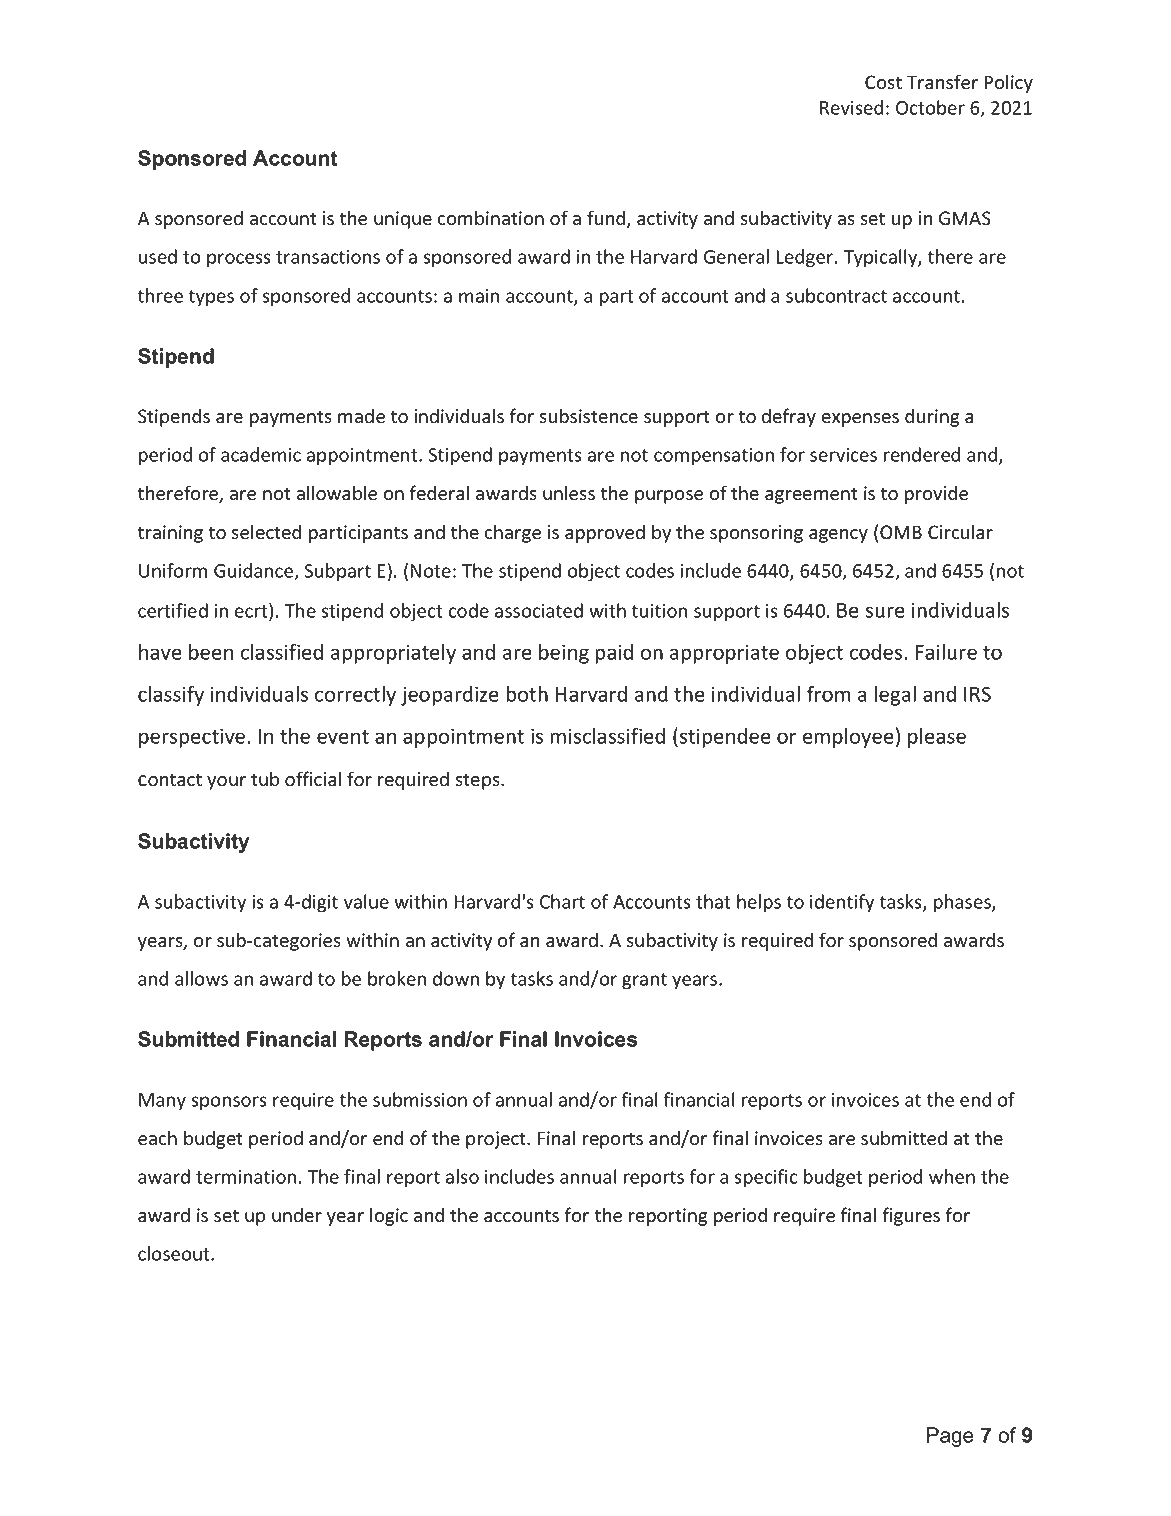 This screenshot has width=1171, height=1516. Describe the element at coordinates (201, 978) in the screenshot. I see `allows` at that location.
